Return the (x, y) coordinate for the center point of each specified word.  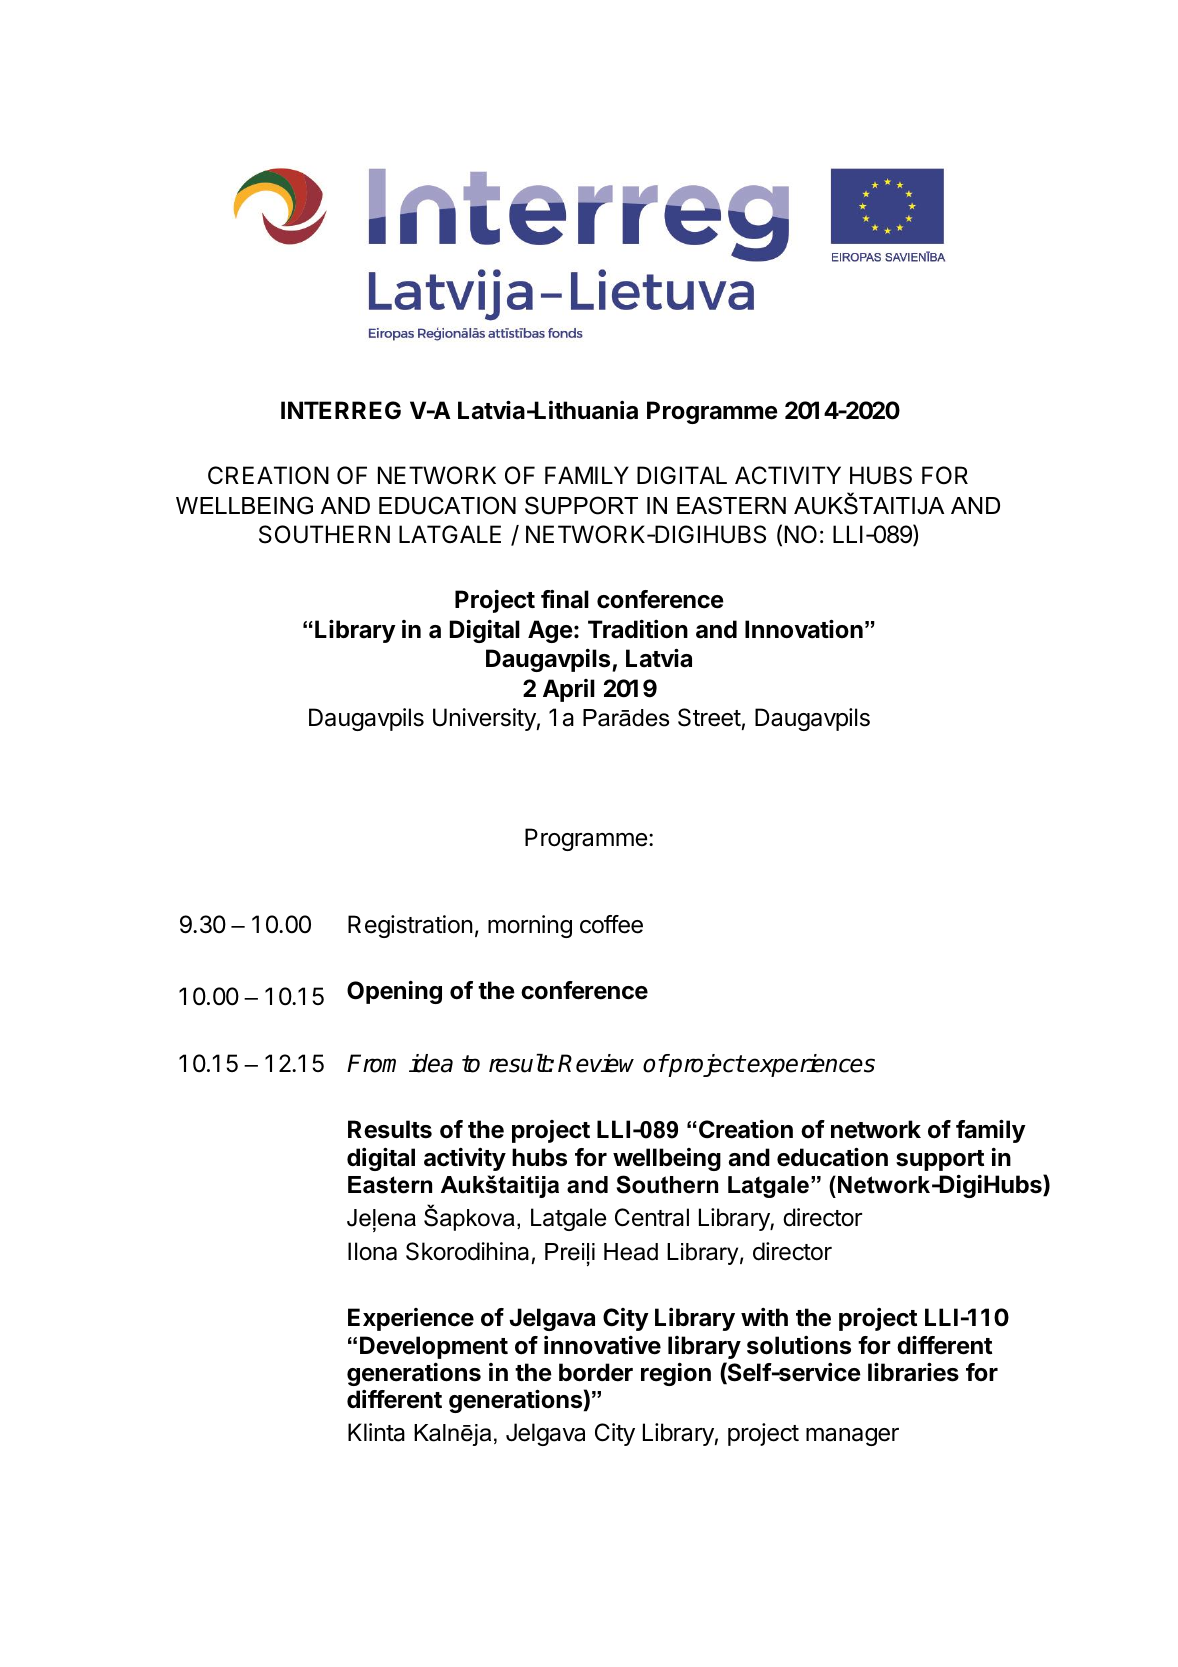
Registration (410, 926)
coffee (611, 924)
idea (431, 1063)
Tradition (638, 629)
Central (652, 1217)
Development (434, 1347)
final (565, 599)
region (676, 1374)
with (764, 1317)
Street (709, 717)
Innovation (804, 629)
